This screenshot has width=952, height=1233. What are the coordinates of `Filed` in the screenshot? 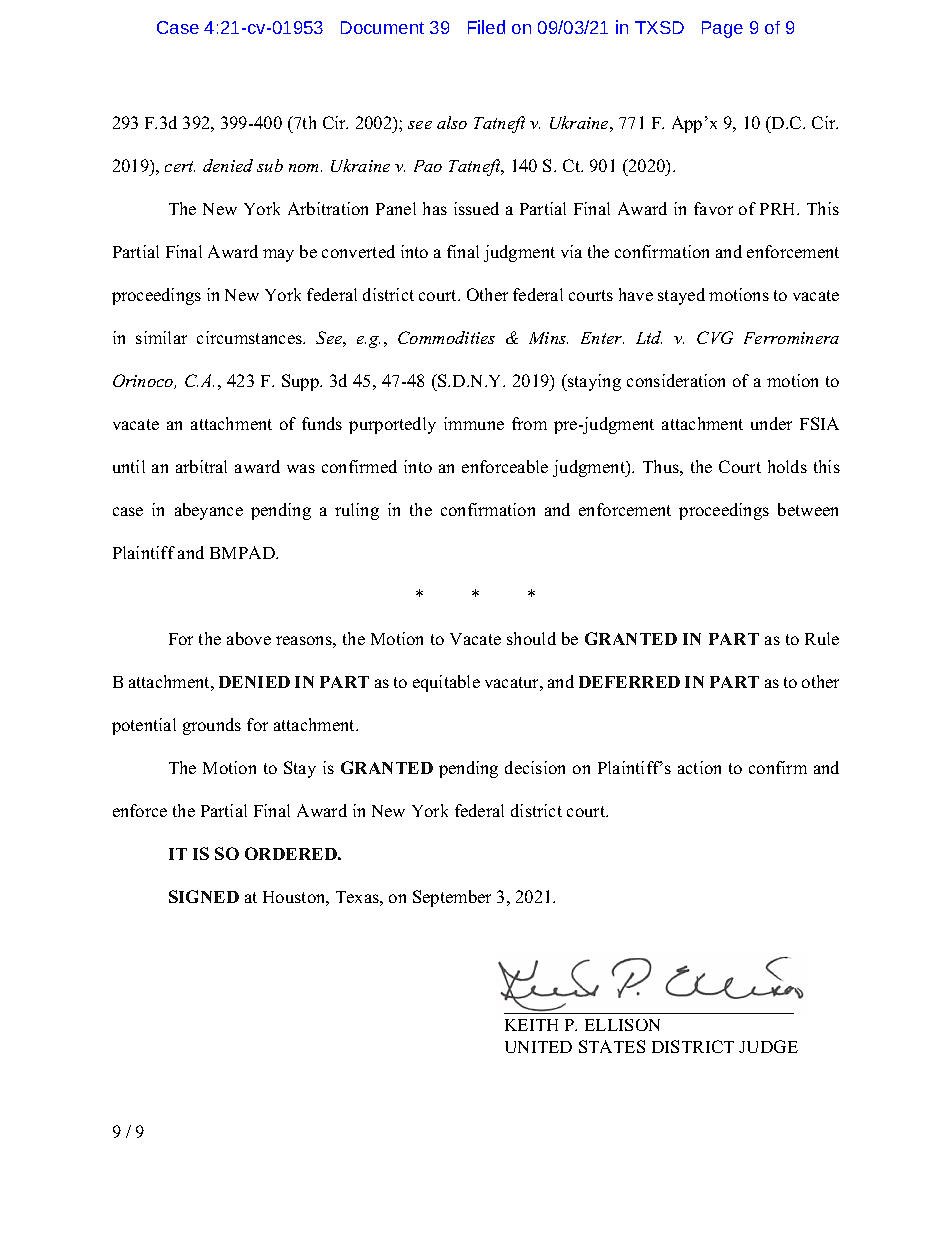 It's located at (486, 27).
